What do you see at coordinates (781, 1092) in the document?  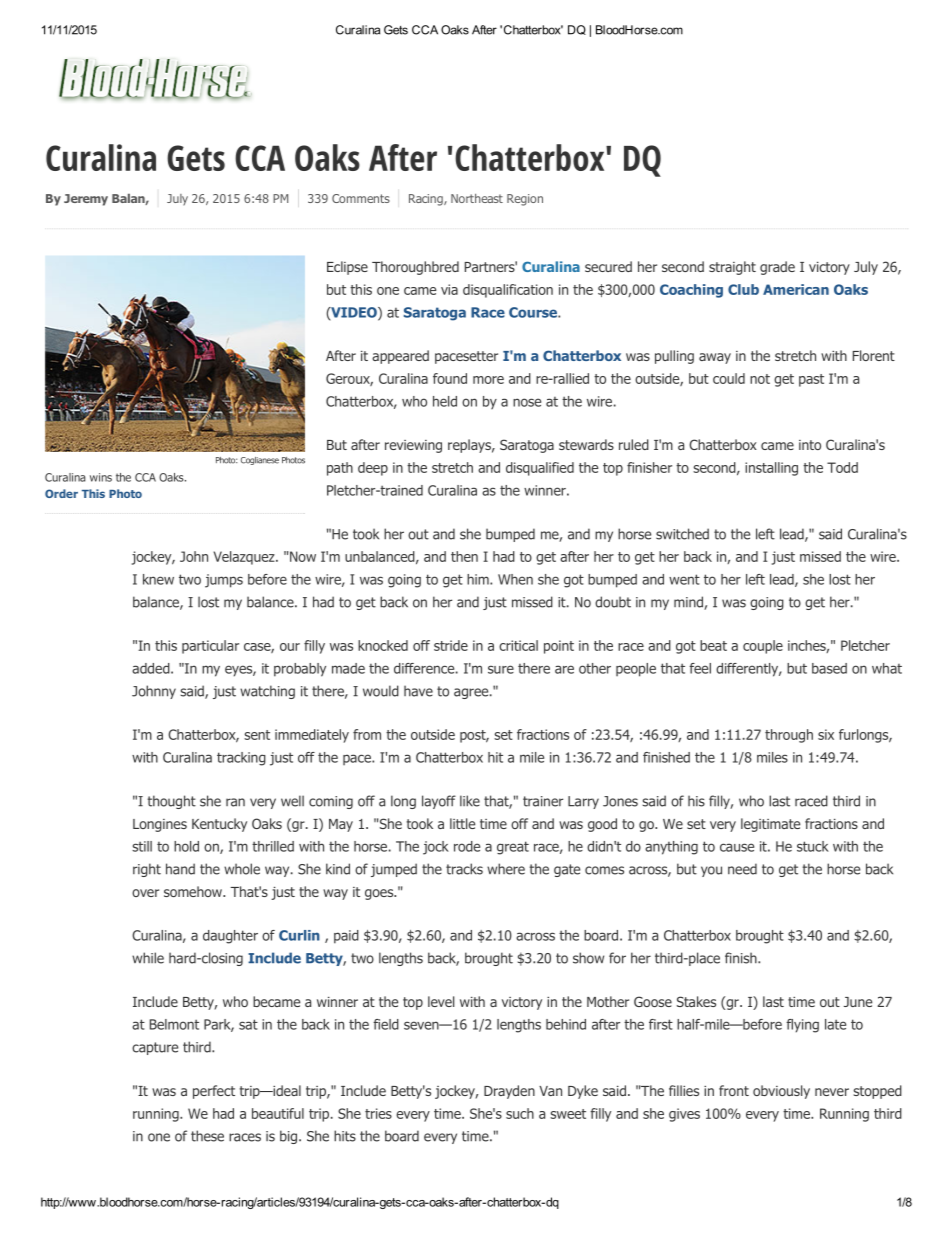 I see `obviously` at bounding box center [781, 1092].
